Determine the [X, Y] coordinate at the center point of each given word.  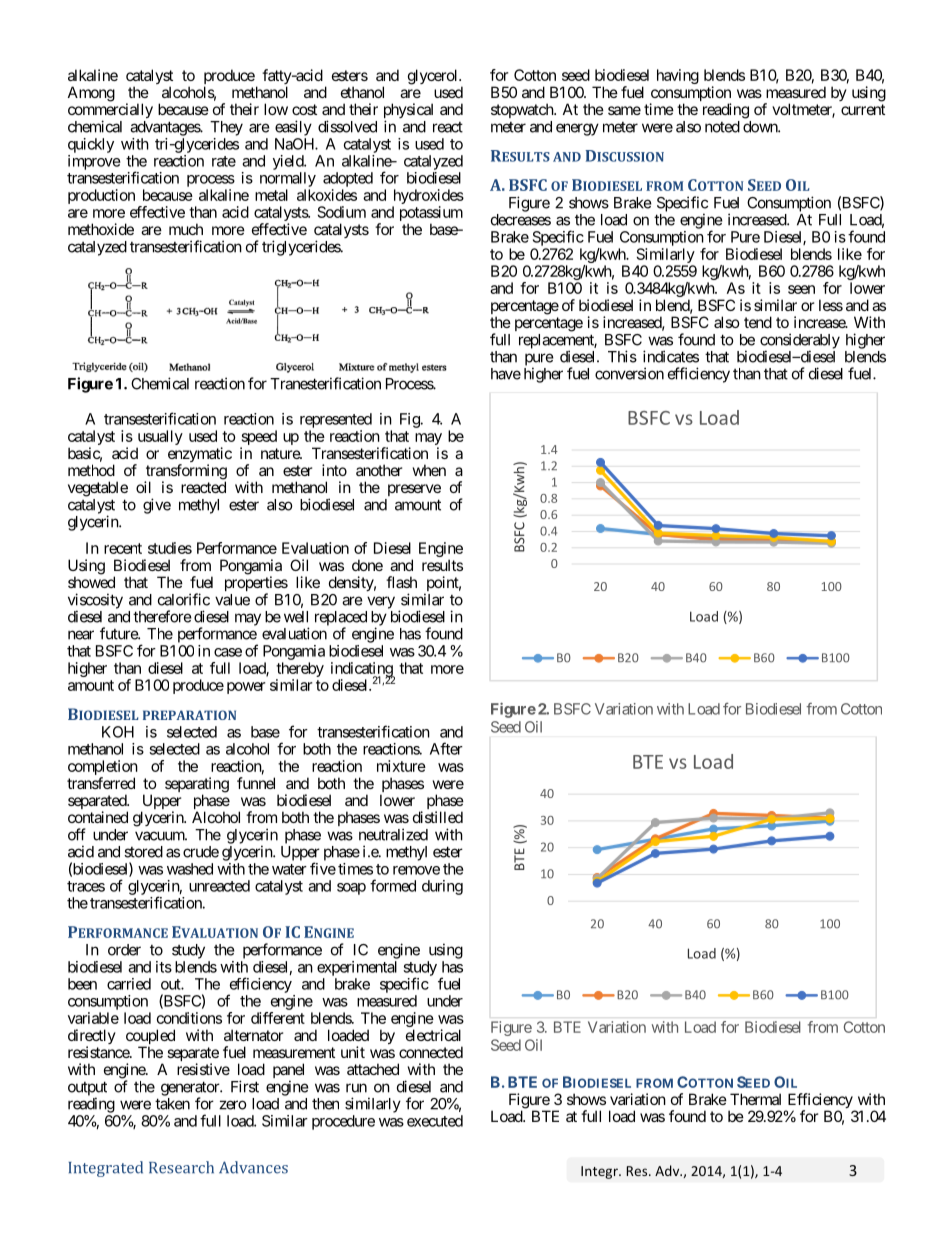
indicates [671, 356]
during [442, 887]
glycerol [434, 77]
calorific [184, 599]
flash [401, 582]
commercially [110, 112]
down [761, 127]
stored [143, 852]
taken [172, 1104]
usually [160, 439]
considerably [800, 342]
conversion [629, 373]
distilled [438, 817]
